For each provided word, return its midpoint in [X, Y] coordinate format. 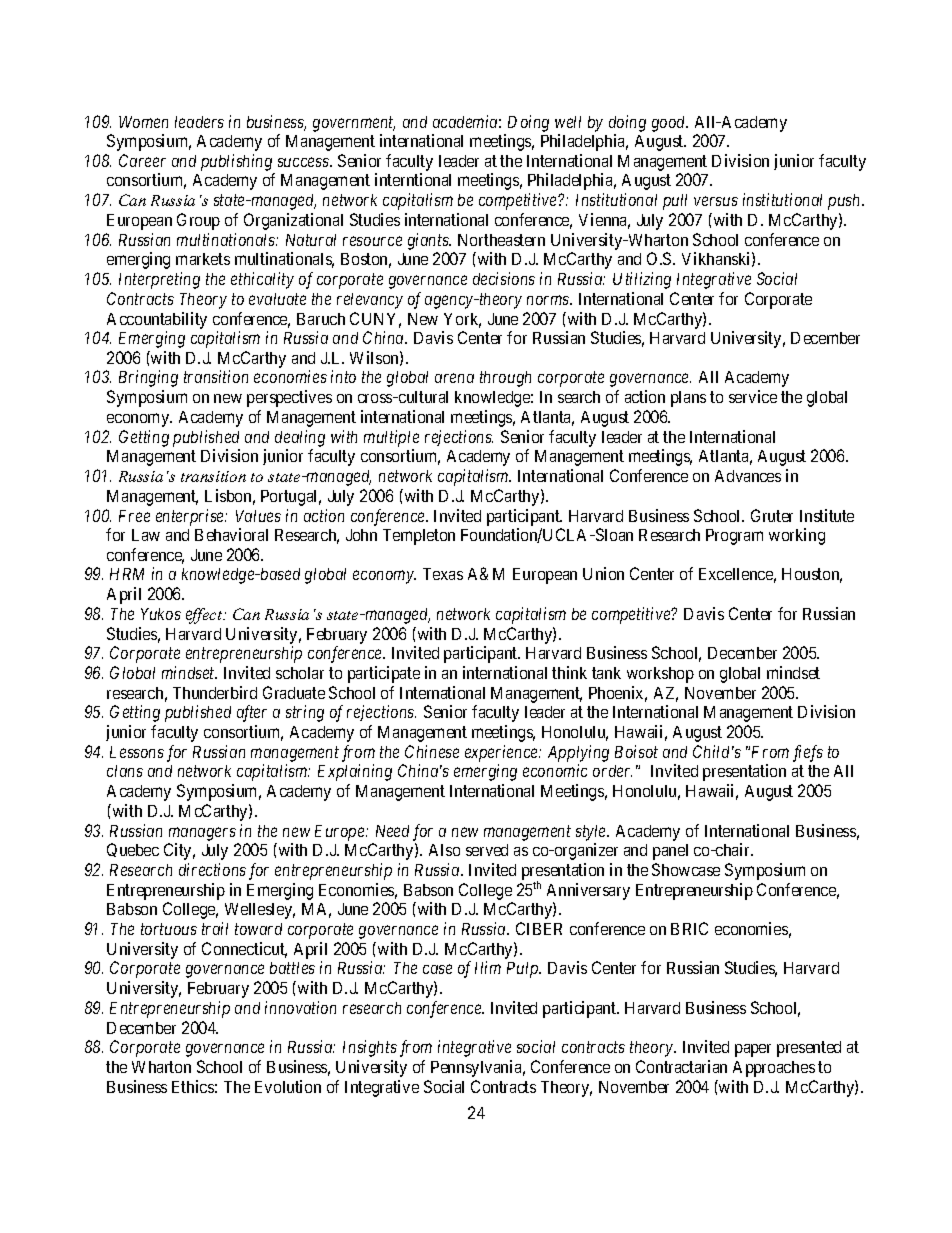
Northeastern [501, 240]
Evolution [288, 1086]
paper [753, 1050]
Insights [370, 1048]
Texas [443, 574]
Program [734, 537]
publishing [236, 162]
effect [205, 616]
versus [716, 201]
